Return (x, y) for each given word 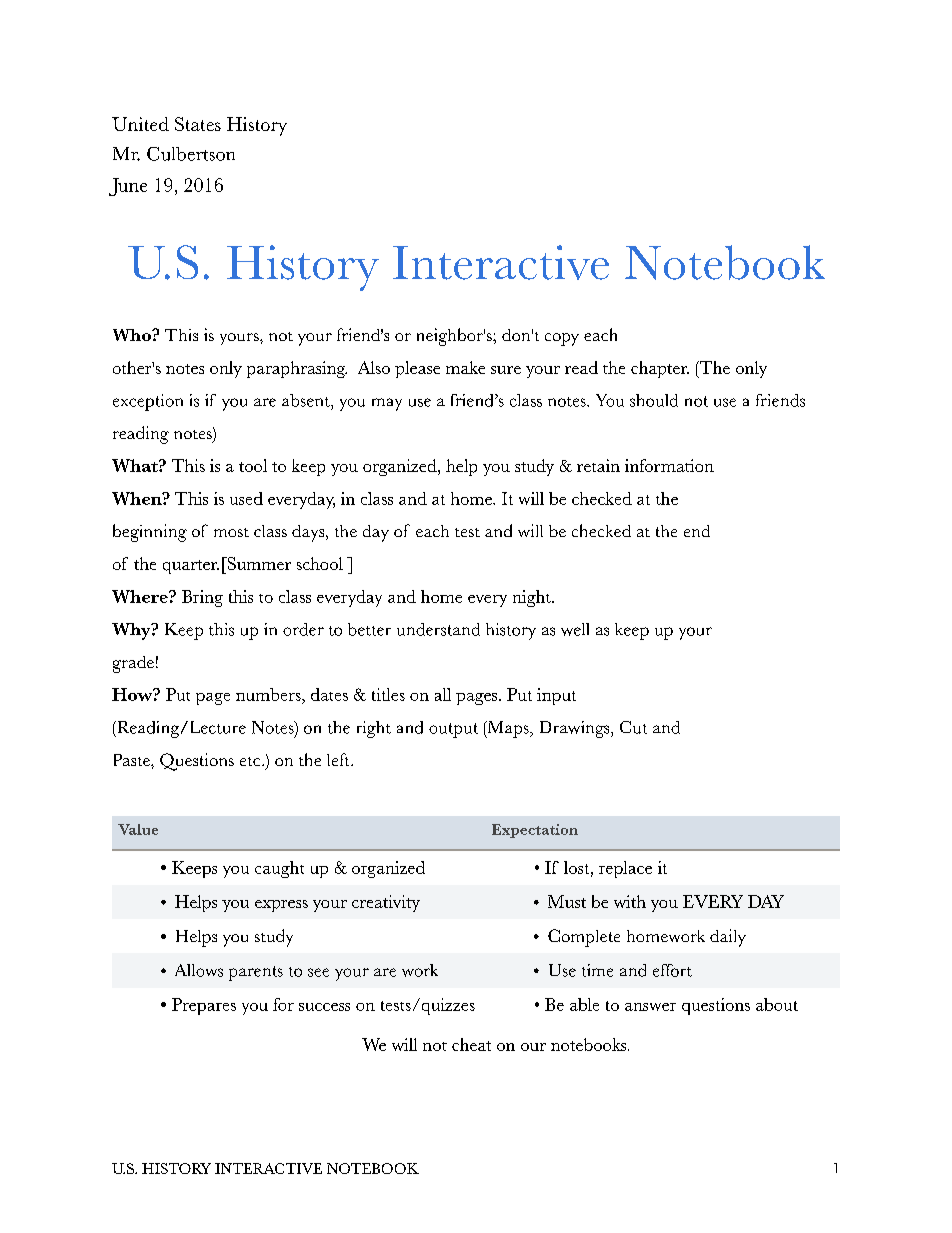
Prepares (204, 1006)
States (198, 124)
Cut (633, 727)
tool (253, 465)
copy (562, 339)
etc (251, 761)
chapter (660, 369)
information (669, 465)
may (387, 404)
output (453, 730)
